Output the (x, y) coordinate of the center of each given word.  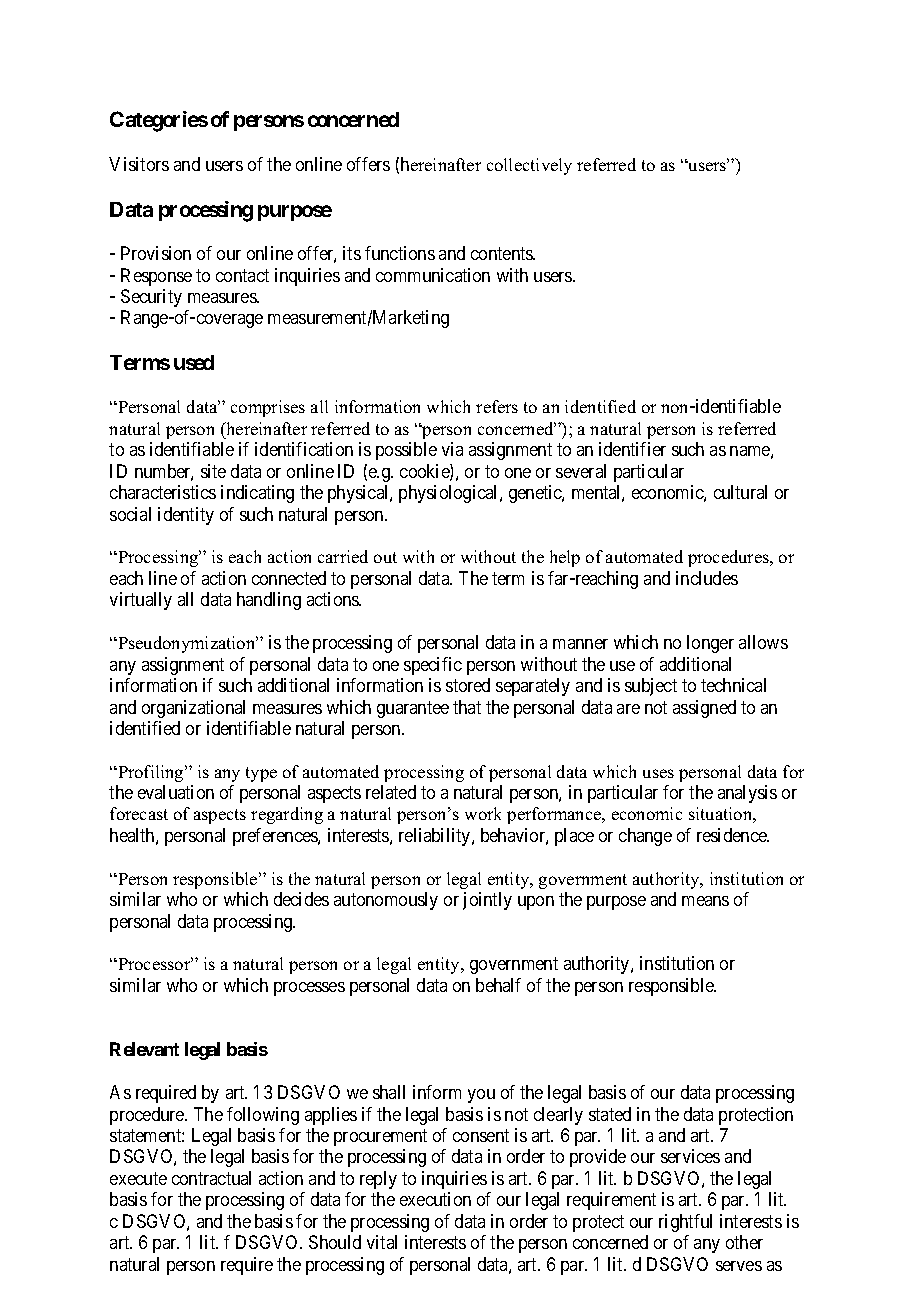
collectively (529, 166)
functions (400, 253)
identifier (632, 449)
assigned (704, 709)
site (213, 471)
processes (309, 989)
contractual (211, 1178)
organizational (193, 709)
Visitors (139, 164)
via (452, 449)
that (467, 707)
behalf (498, 985)
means (705, 901)
